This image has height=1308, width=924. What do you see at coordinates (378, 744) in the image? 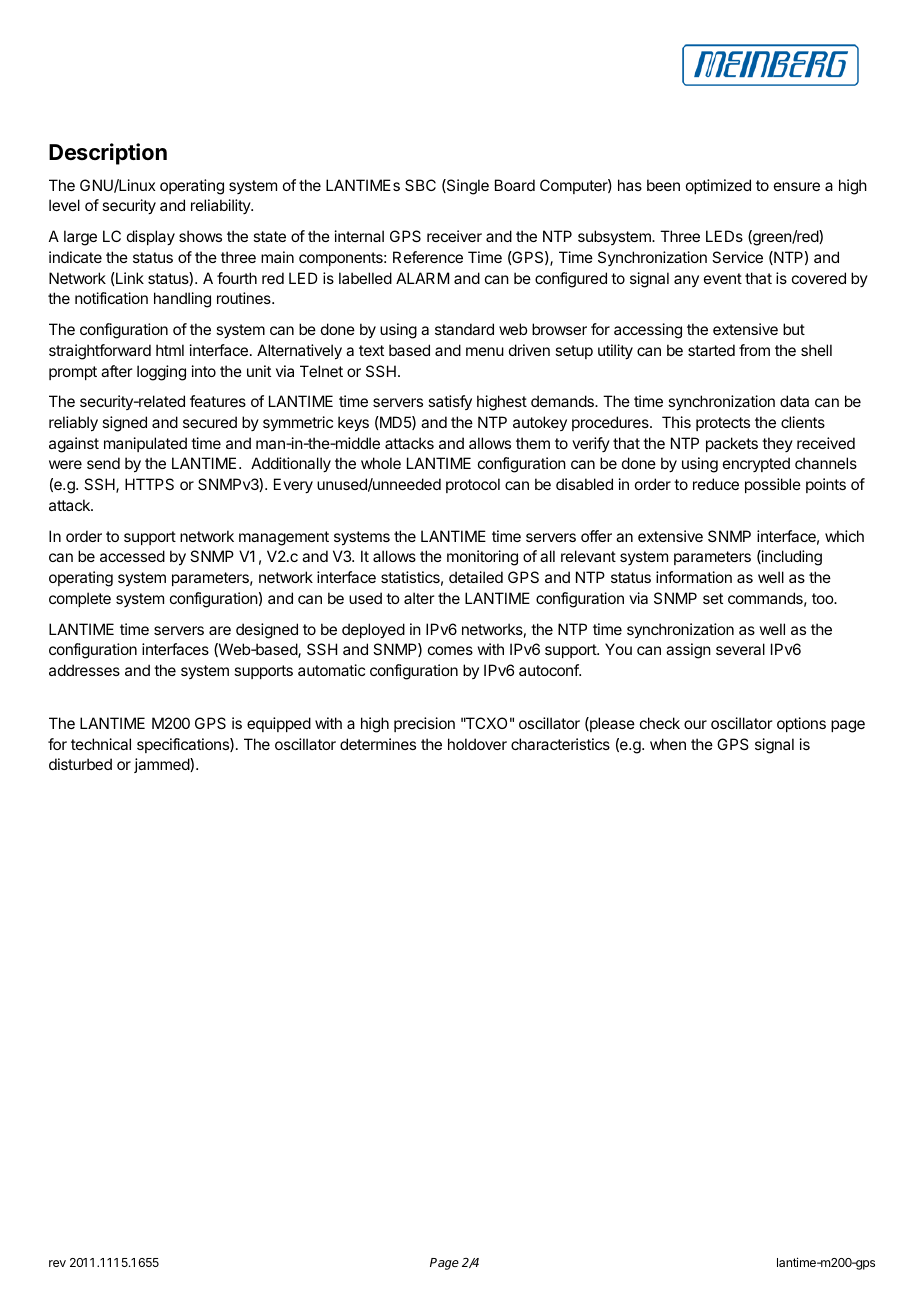
I see `determines` at bounding box center [378, 744].
